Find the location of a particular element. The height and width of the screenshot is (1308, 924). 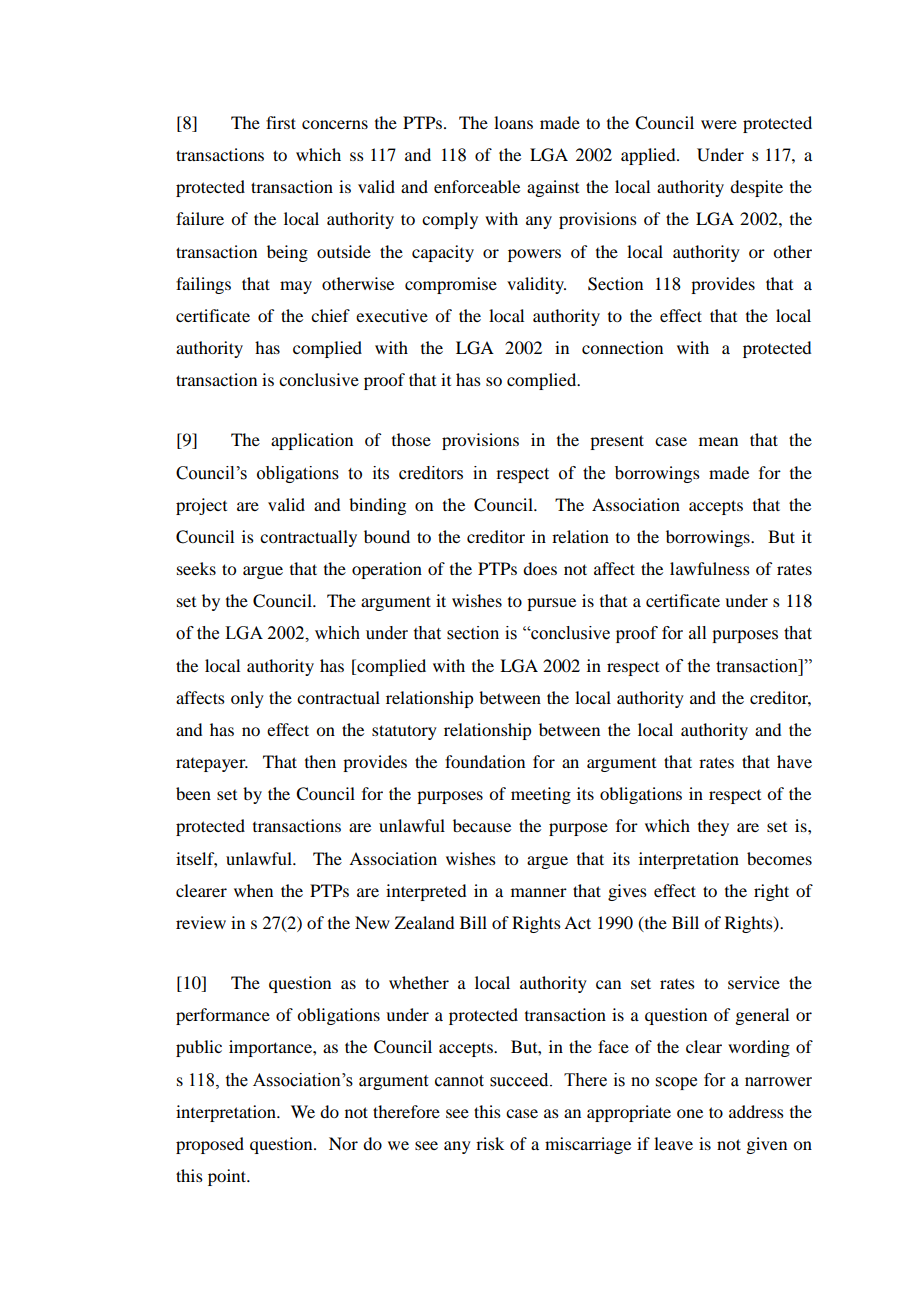

risk is located at coordinates (490, 1143).
